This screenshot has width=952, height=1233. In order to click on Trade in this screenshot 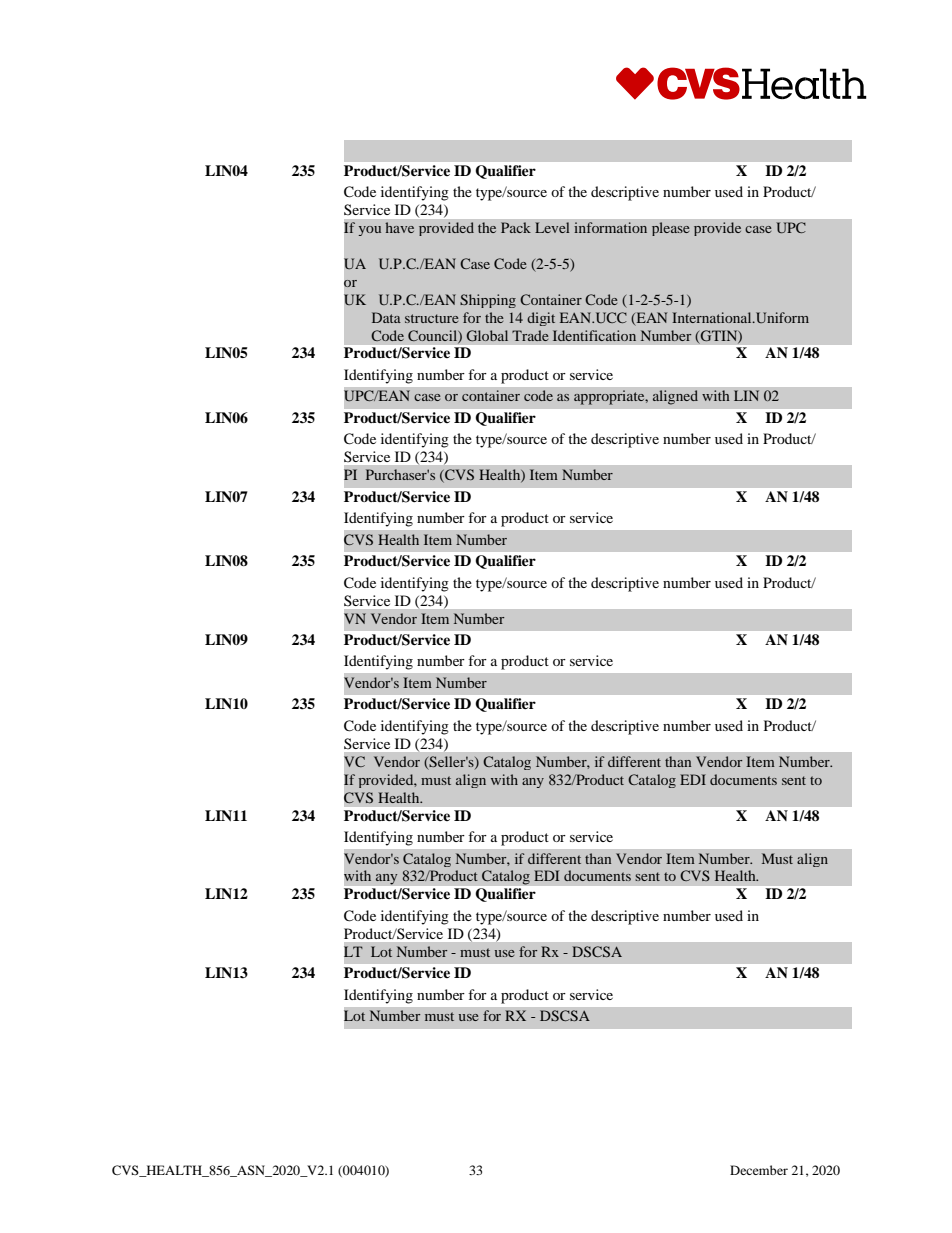, I will do `click(530, 335)`.
